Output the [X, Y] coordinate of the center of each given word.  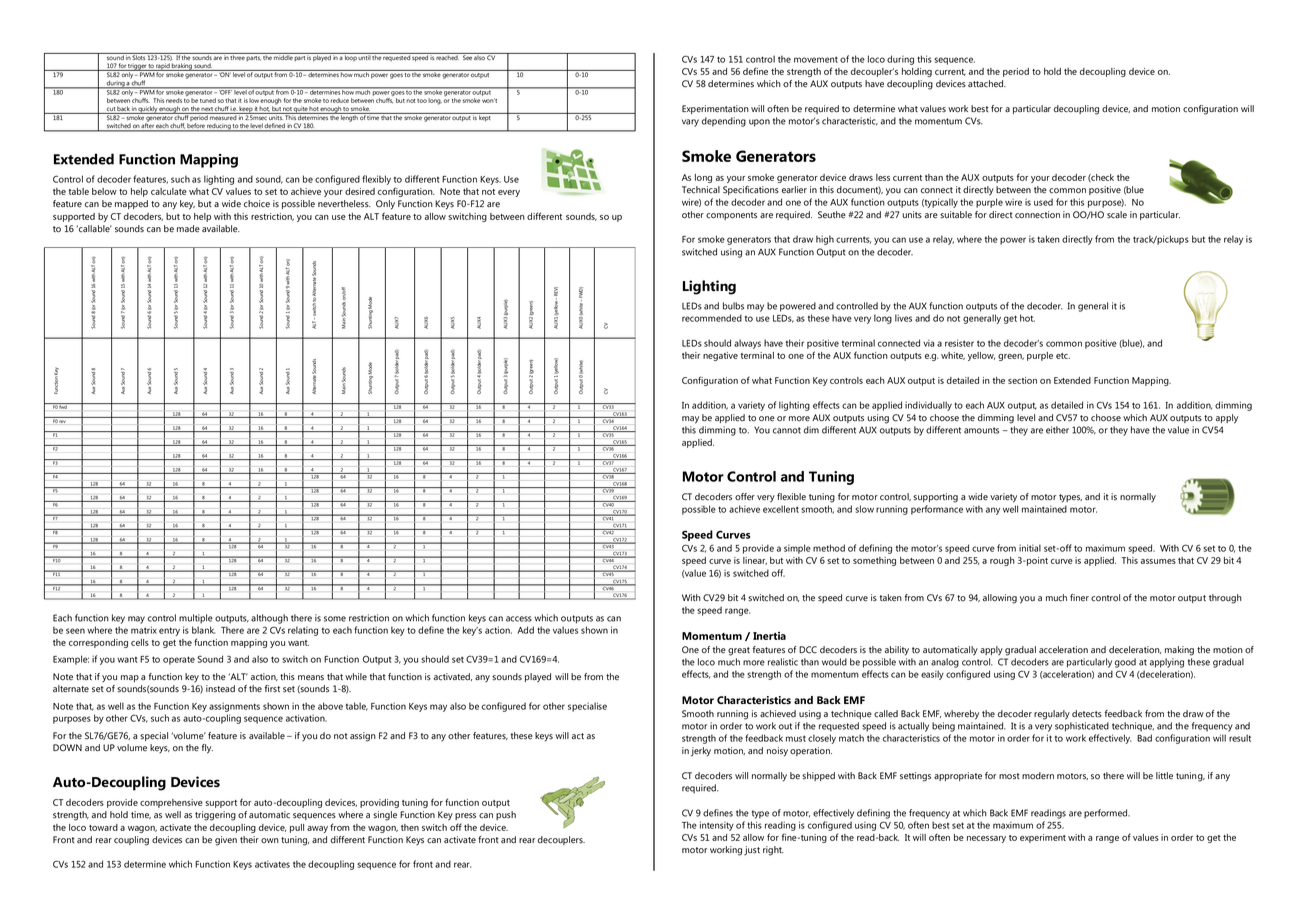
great [739, 651]
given [226, 841]
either [1057, 430]
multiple [196, 619]
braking [182, 67]
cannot [787, 430]
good [1125, 663]
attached [987, 84]
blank [203, 630]
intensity [717, 826]
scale [1117, 215]
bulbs [733, 306]
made [188, 229]
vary [690, 123]
